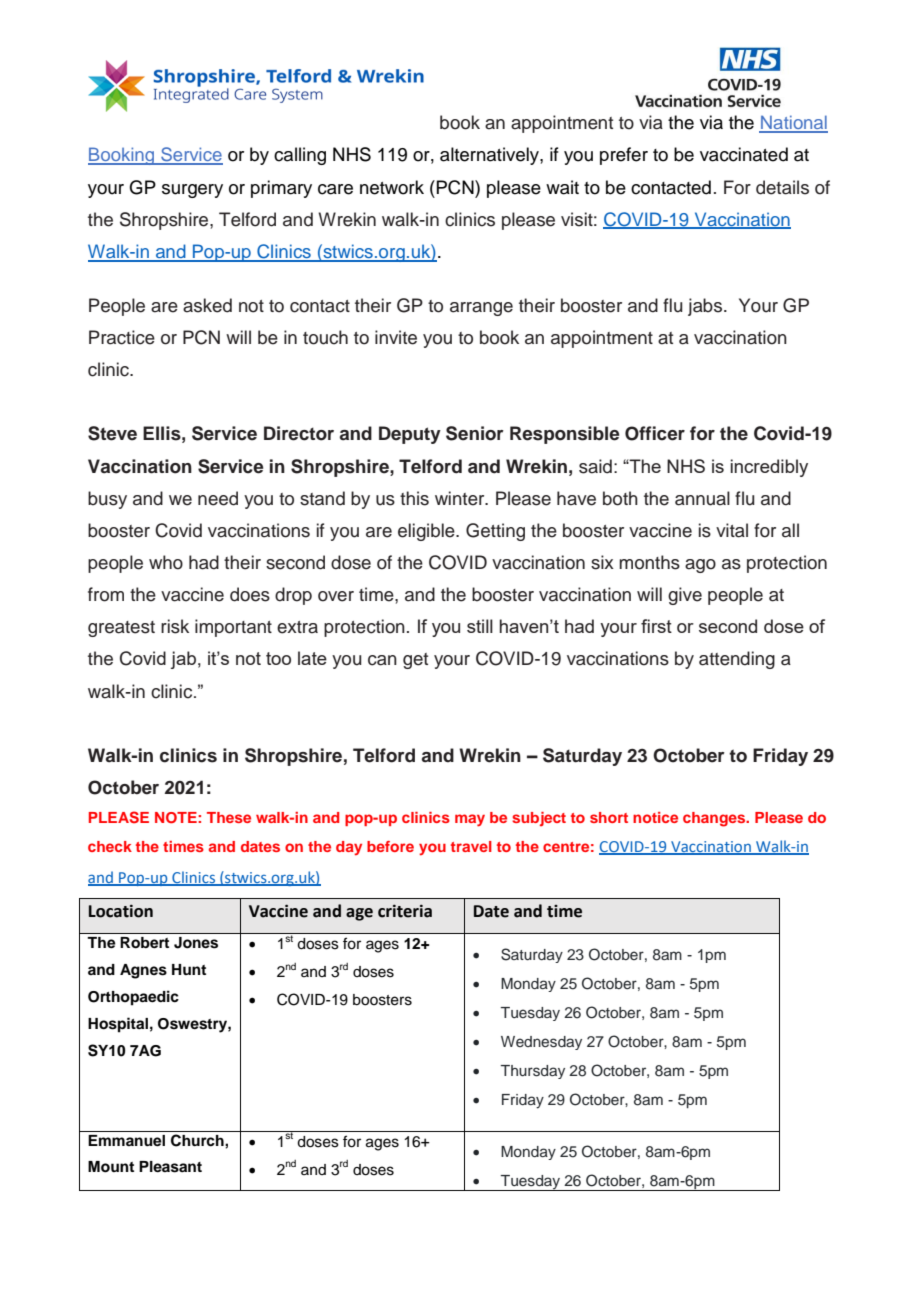 This screenshot has width=924, height=1308. Describe the element at coordinates (198, 1140) in the screenshot. I see `Church` at that location.
